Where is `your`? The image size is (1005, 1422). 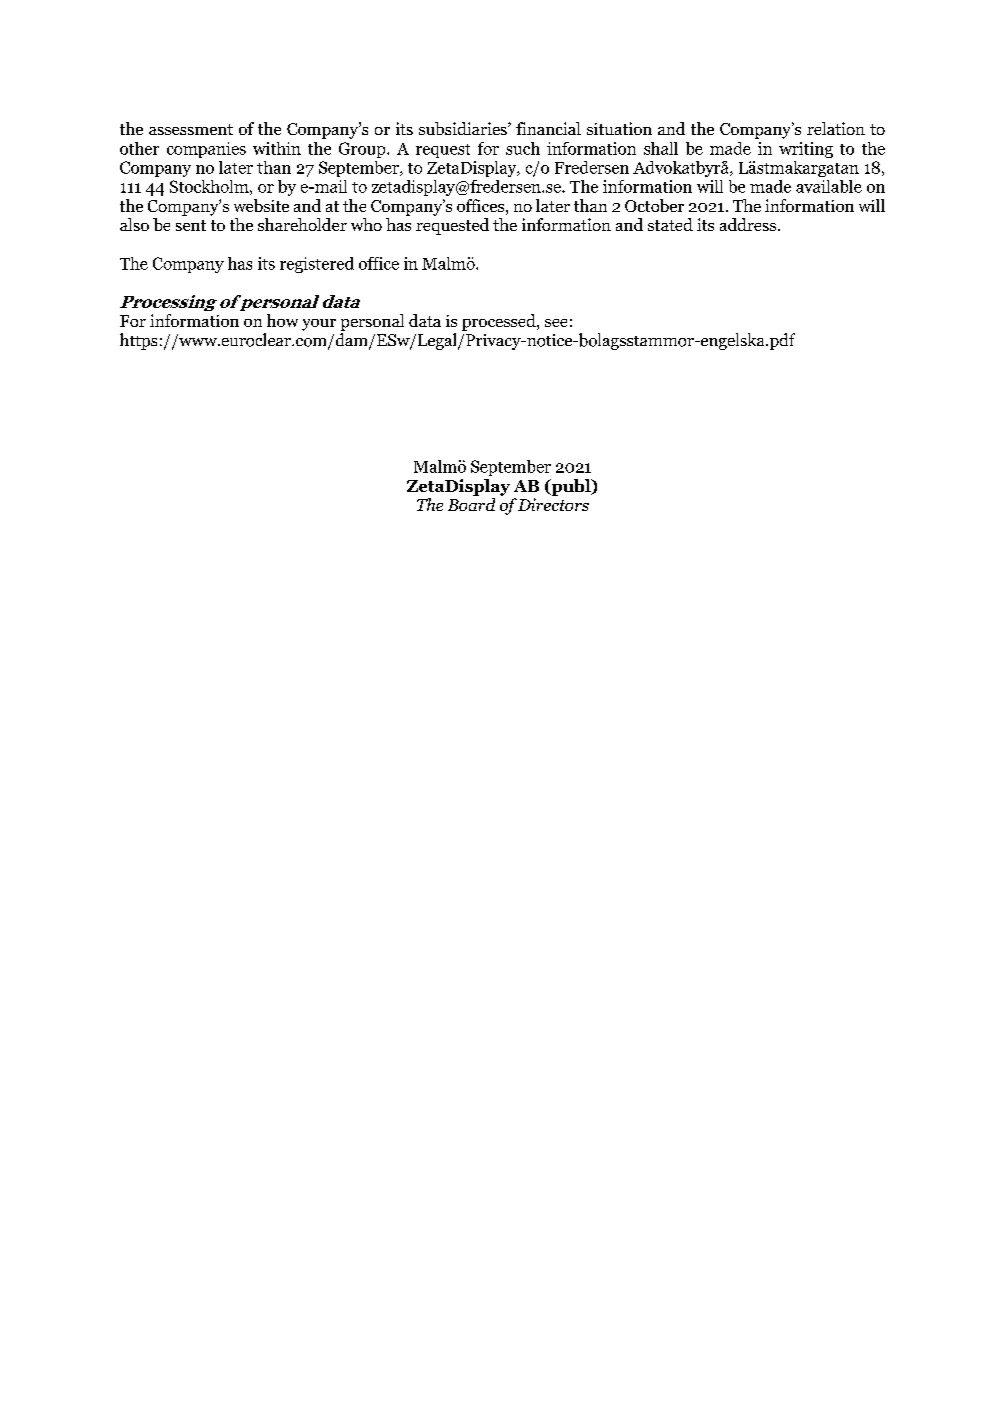
your is located at coordinates (319, 325).
